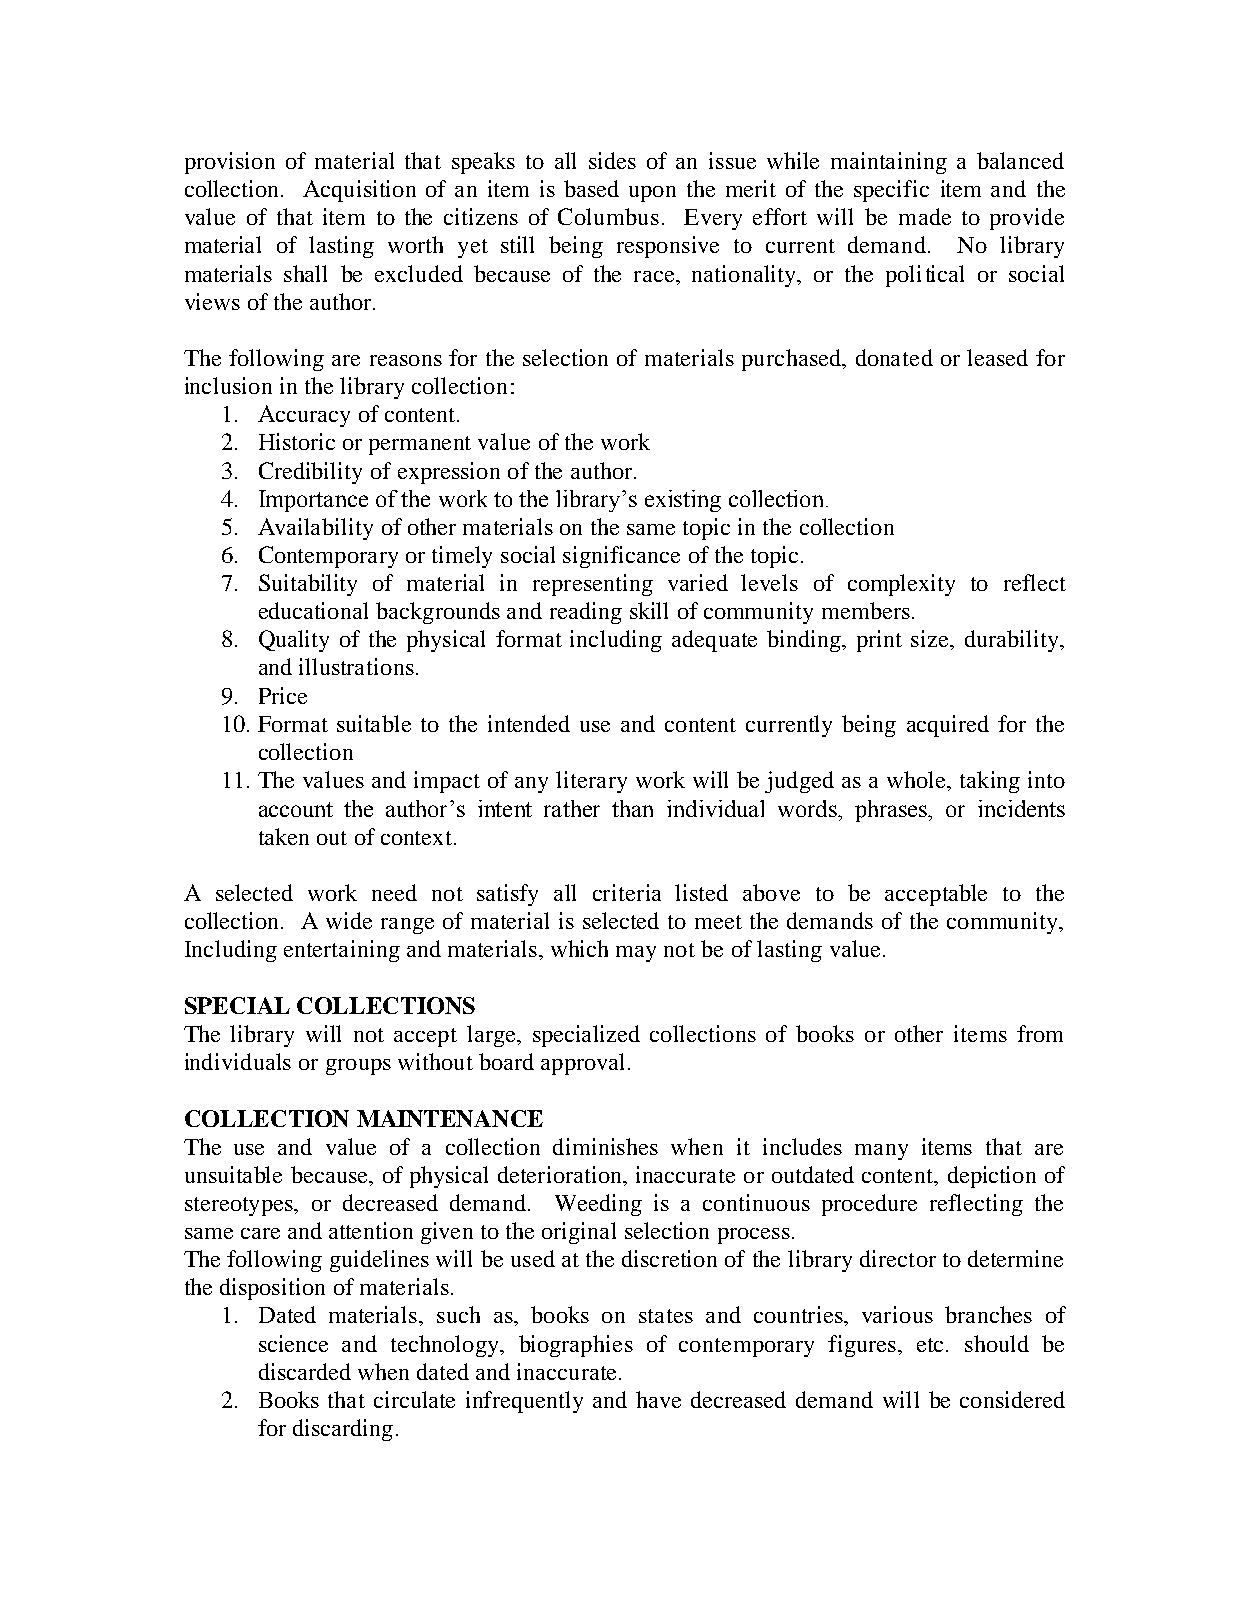  Describe the element at coordinates (305, 1371) in the document. I see `discarded` at that location.
